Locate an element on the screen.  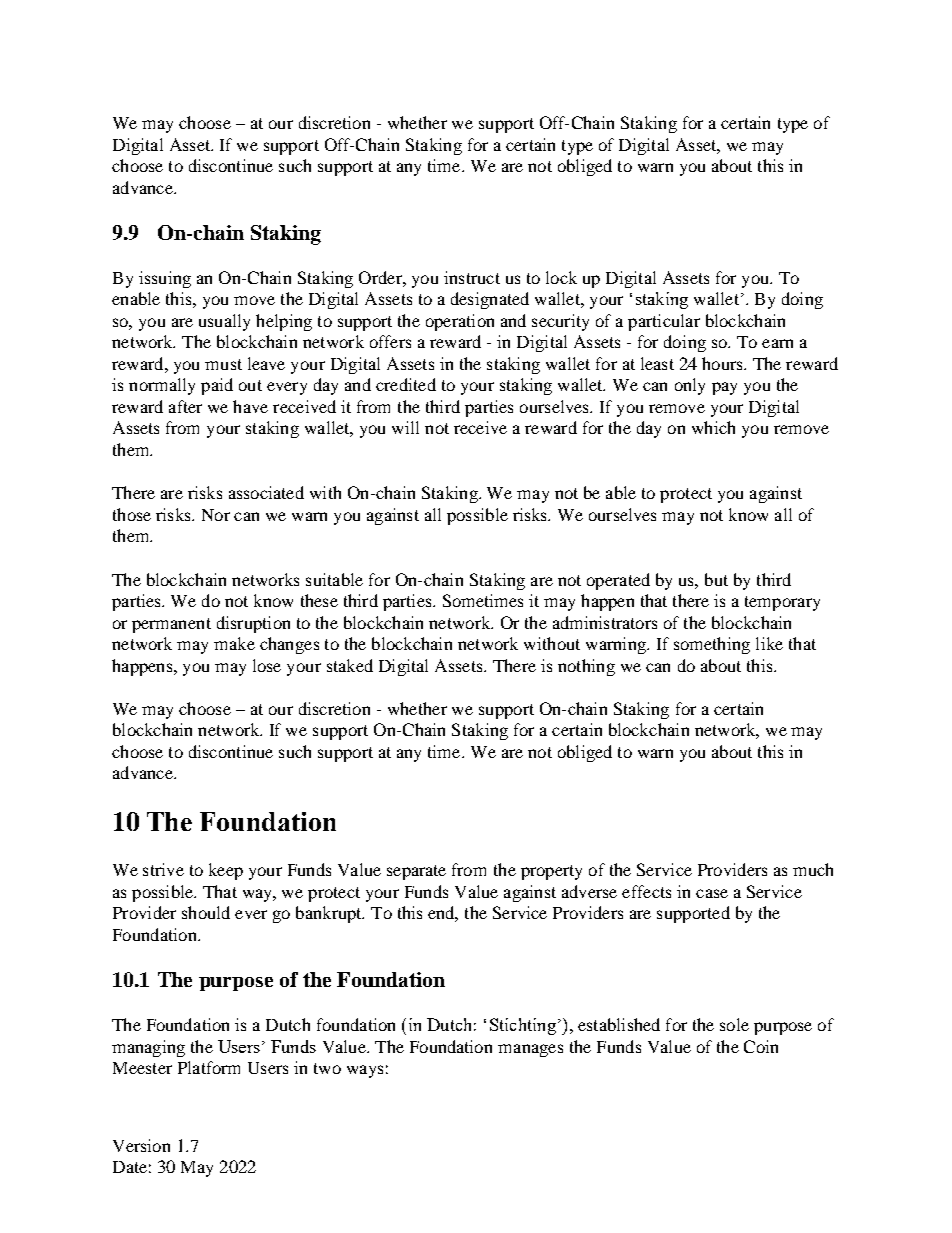
usually is located at coordinates (224, 322).
